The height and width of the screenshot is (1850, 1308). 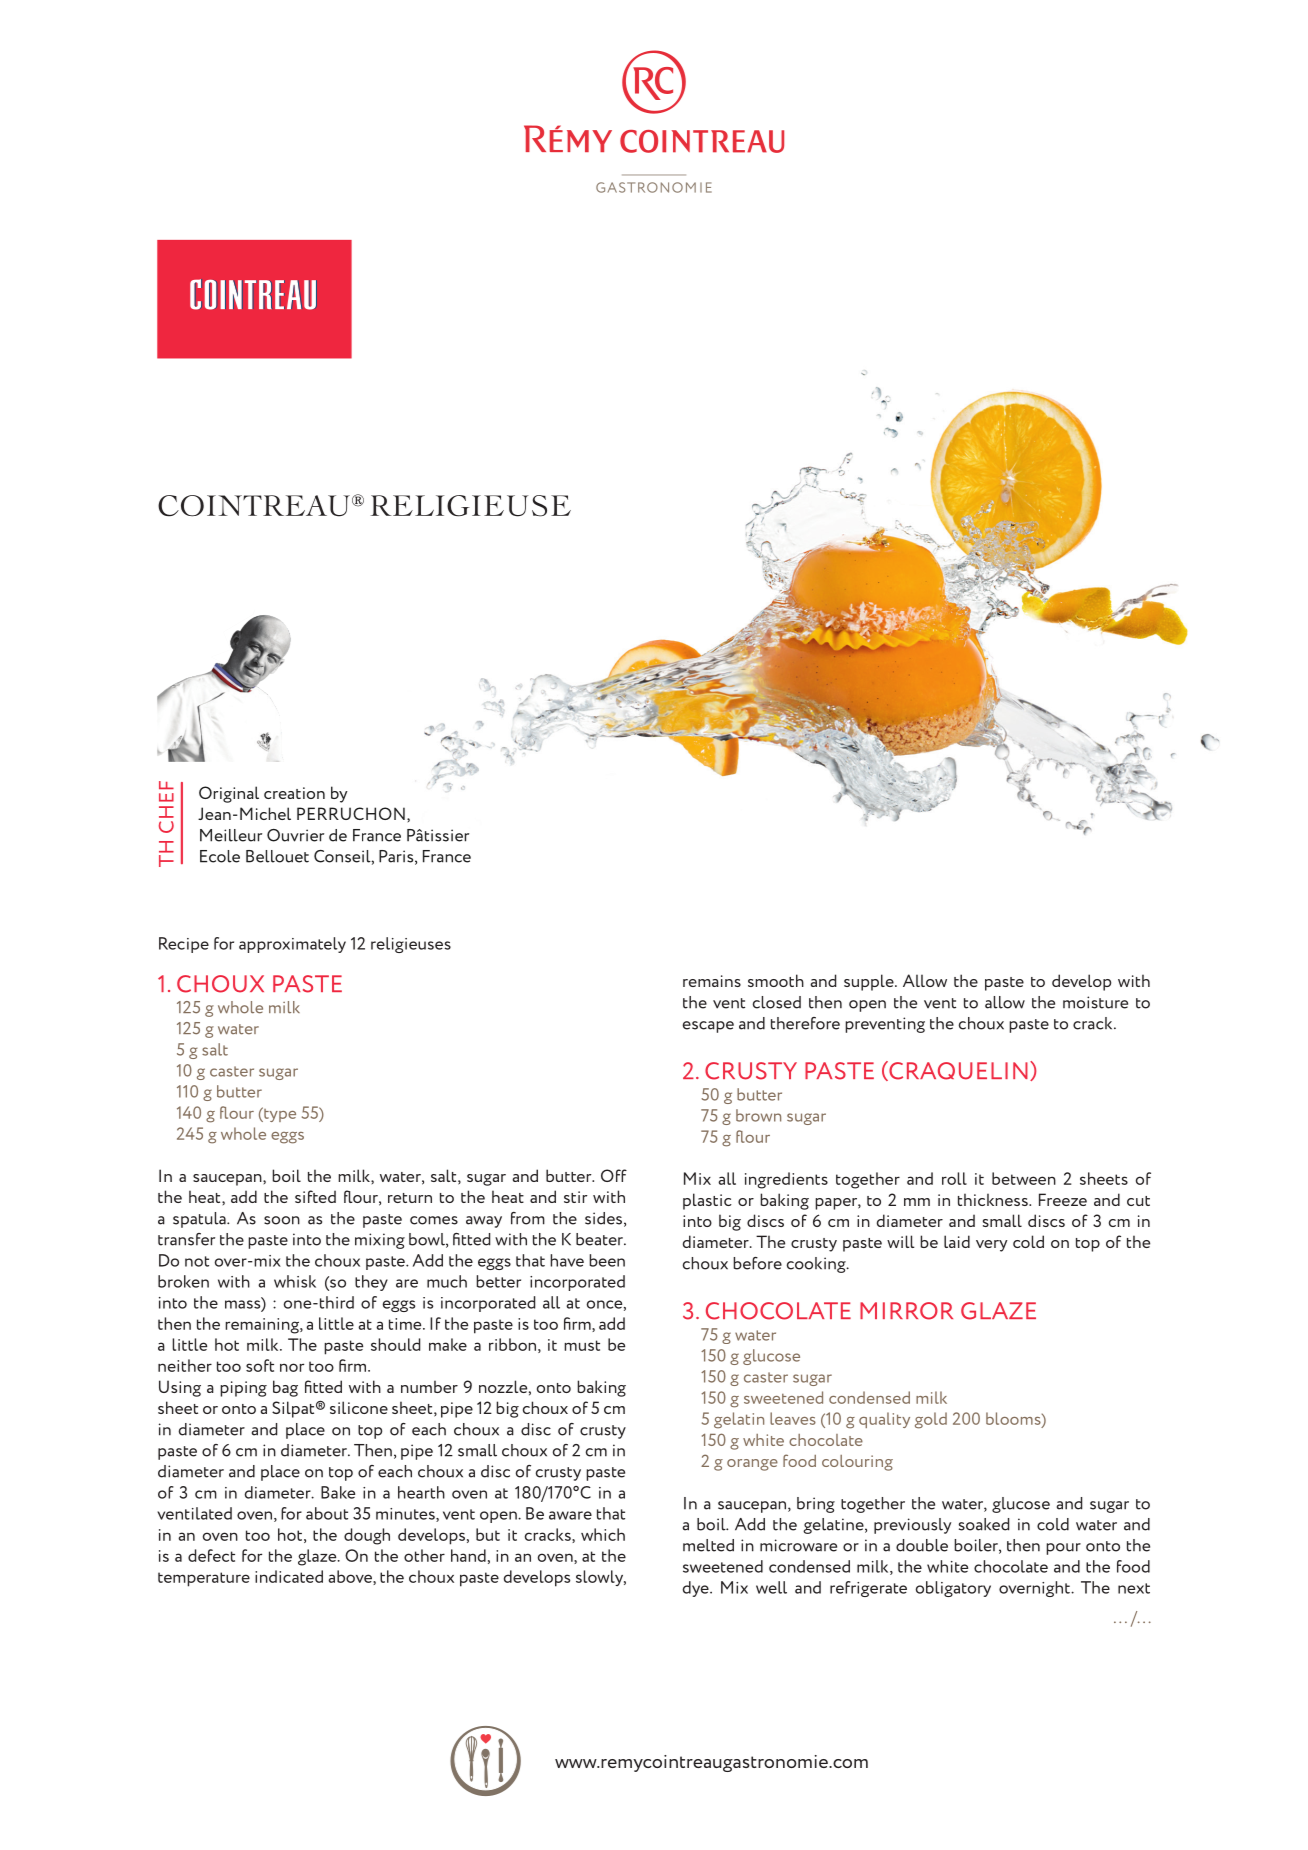 I want to click on sifted, so click(x=315, y=1196).
